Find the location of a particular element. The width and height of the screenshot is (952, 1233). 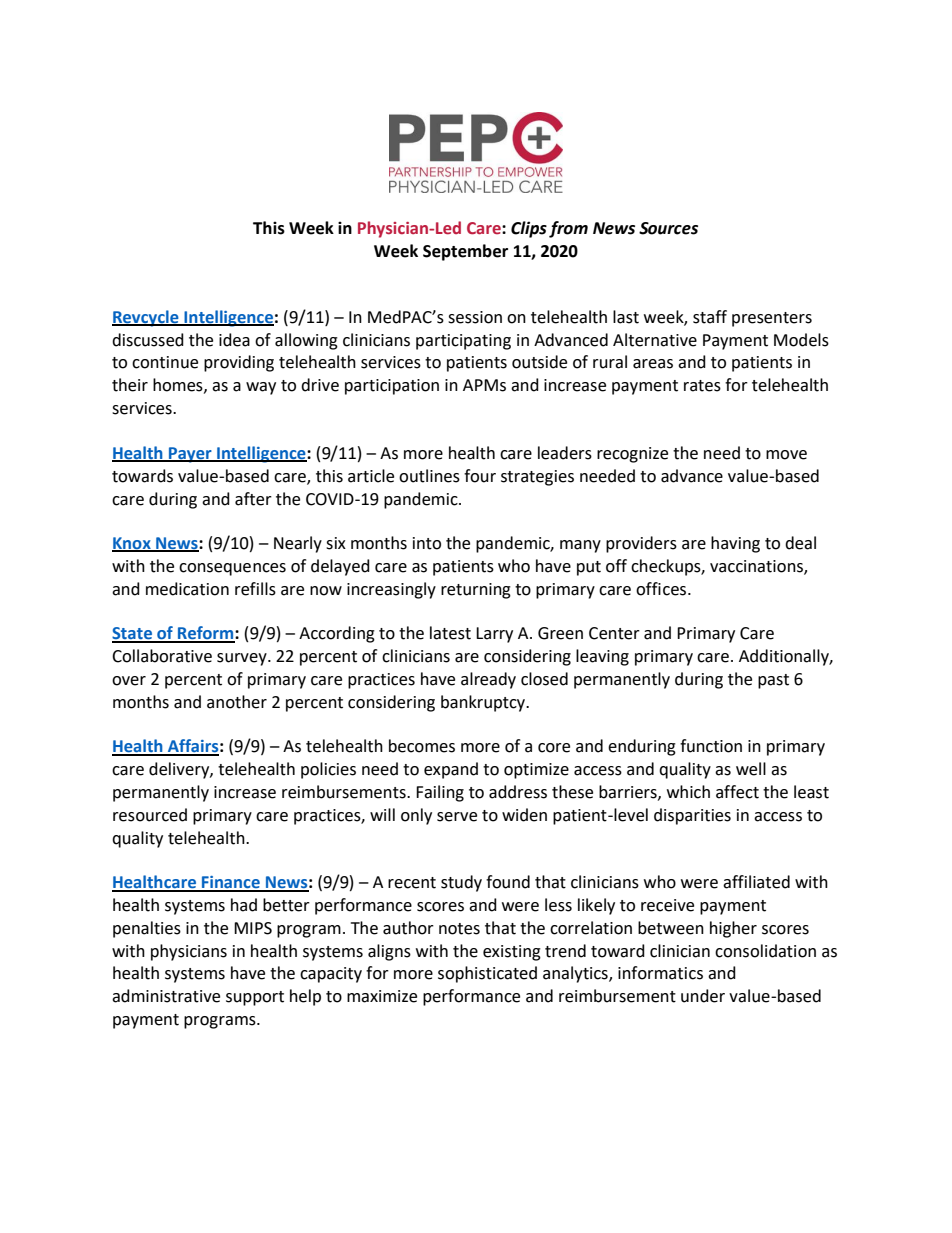

idea is located at coordinates (234, 340).
